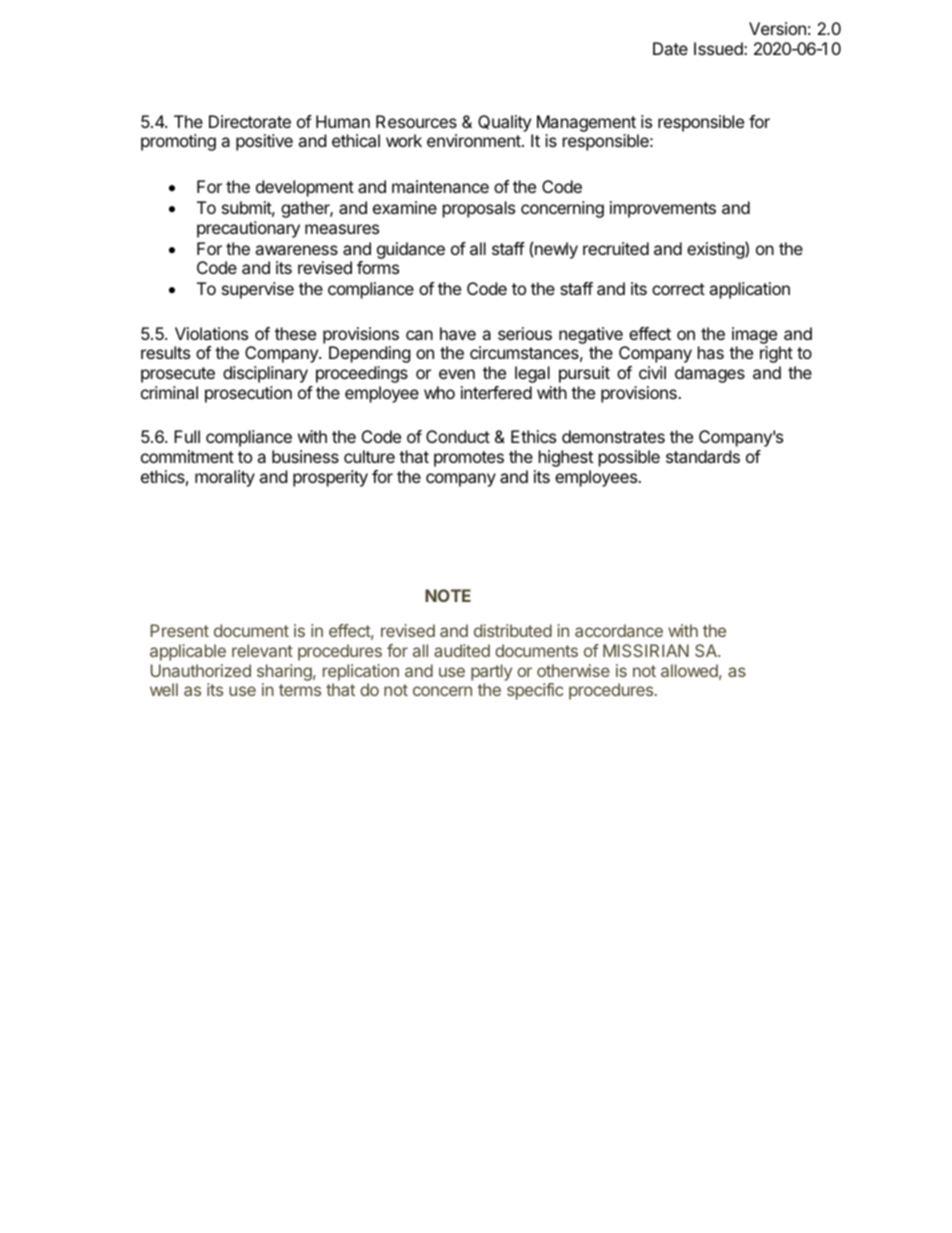 This document has height=1233, width=952. I want to click on Quality, so click(504, 123).
